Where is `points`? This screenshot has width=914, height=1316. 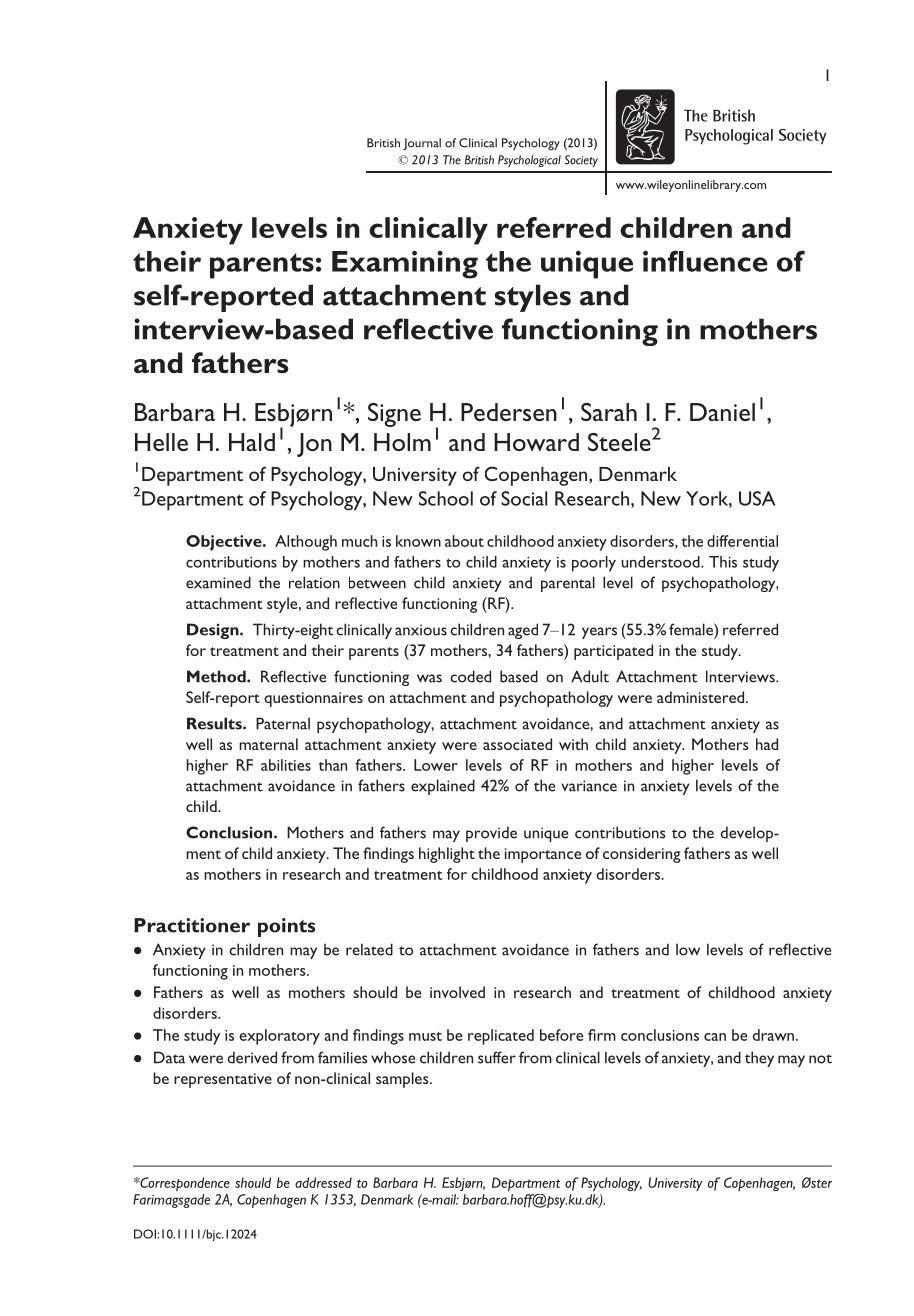
points is located at coordinates (286, 927).
